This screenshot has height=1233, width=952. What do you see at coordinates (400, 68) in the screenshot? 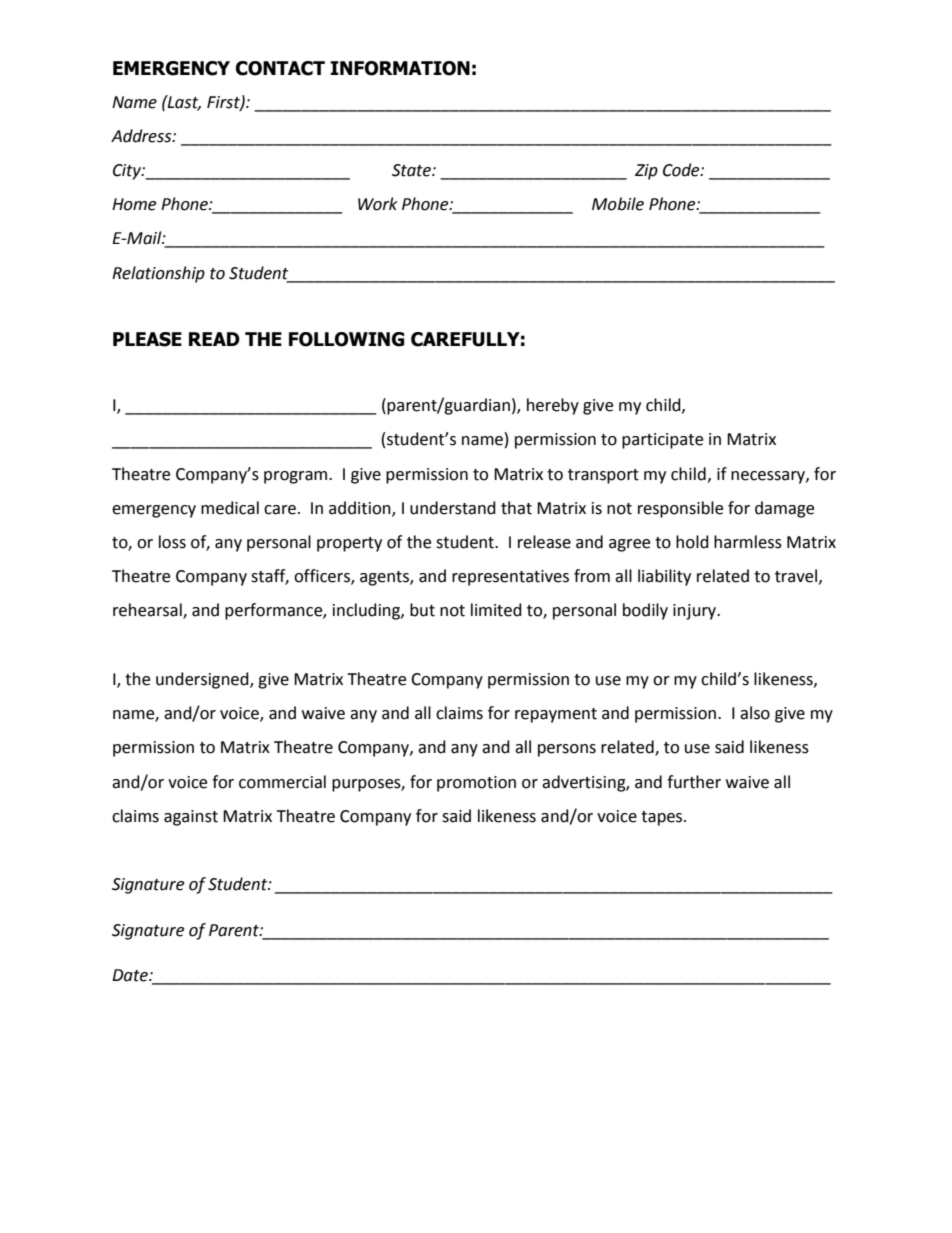
I see `INFORMATION` at bounding box center [400, 68].
